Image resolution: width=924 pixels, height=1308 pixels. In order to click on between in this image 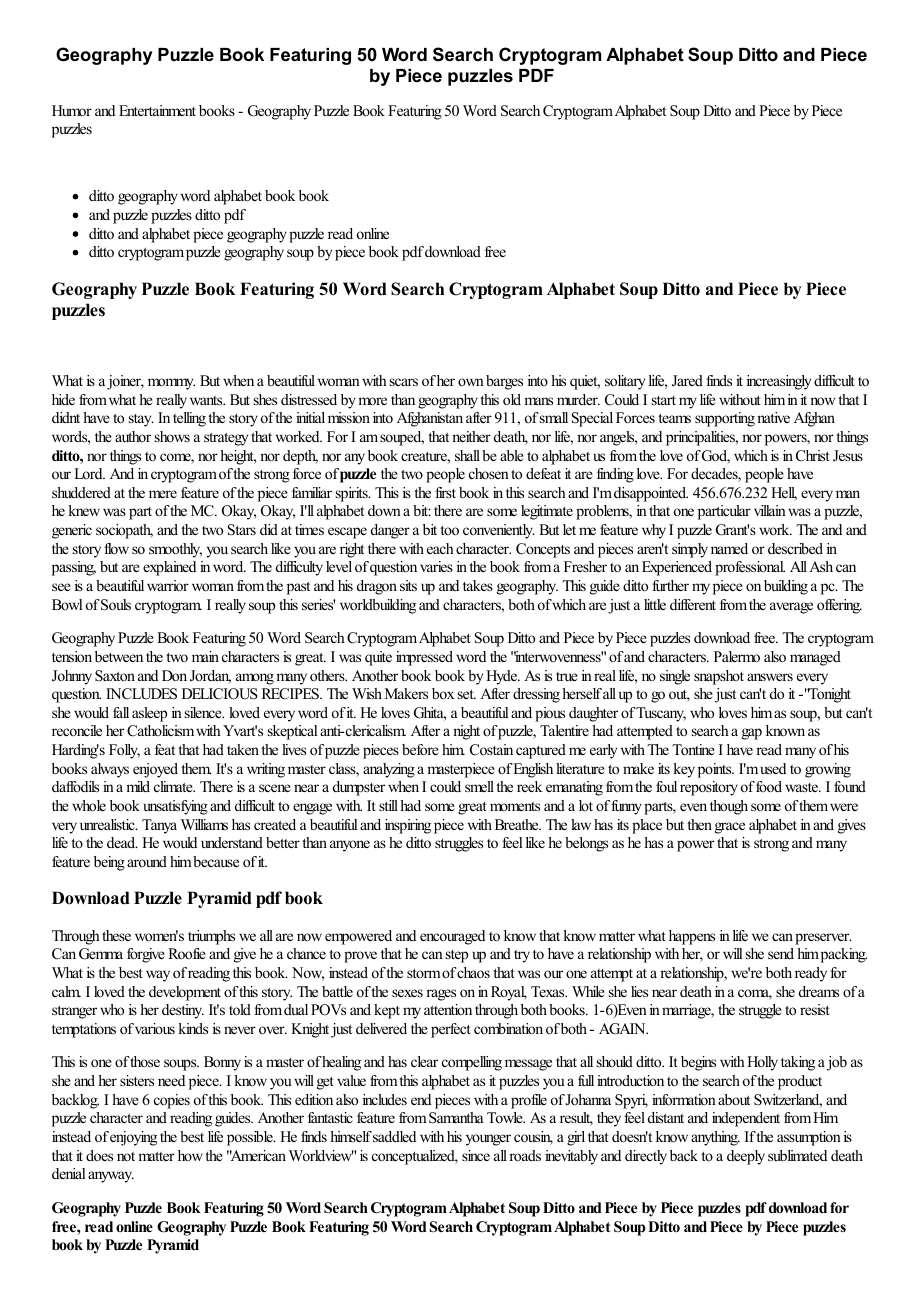, I will do `click(119, 656)`.
